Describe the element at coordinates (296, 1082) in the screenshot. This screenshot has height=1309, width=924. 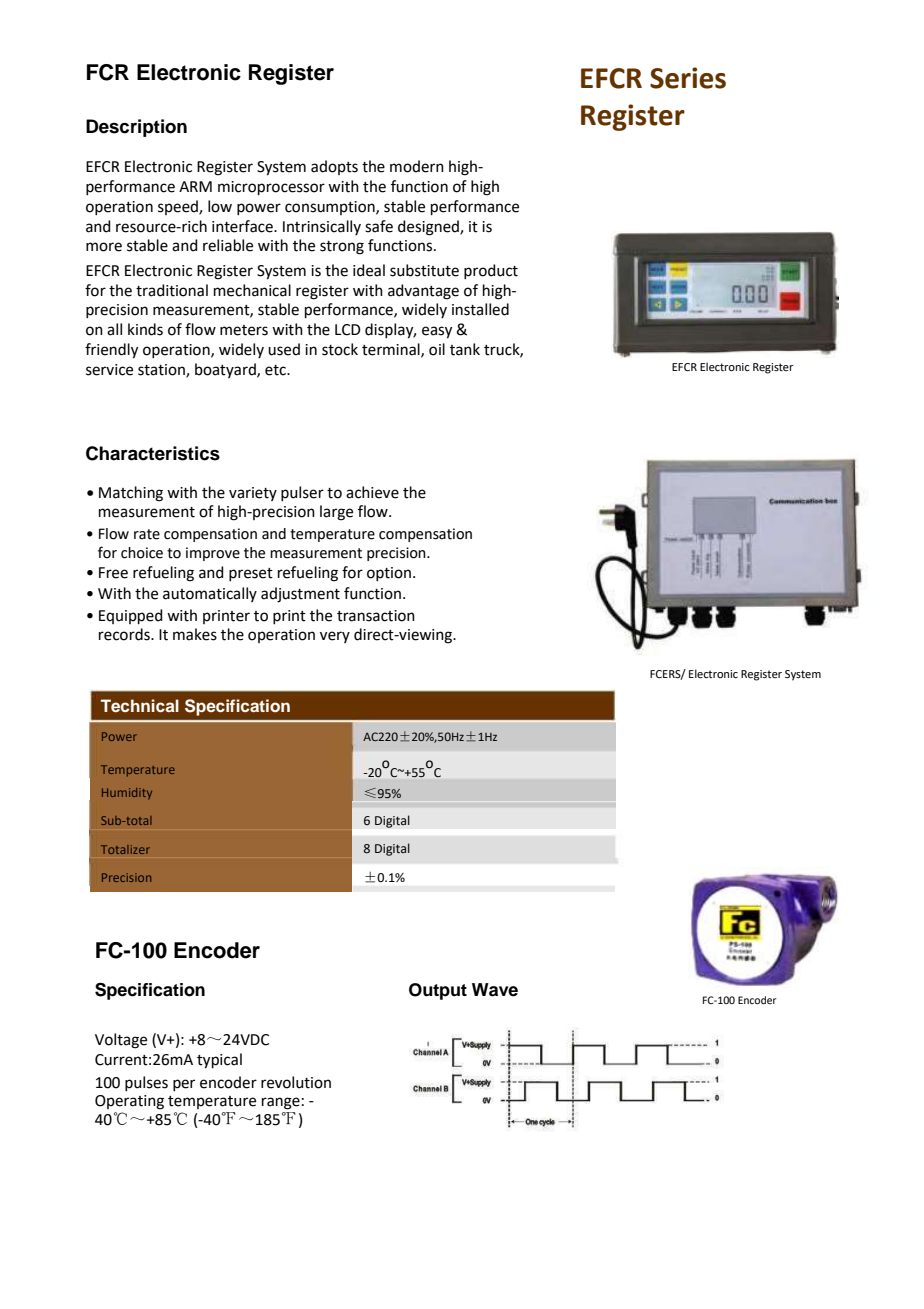
I see `revolution` at that location.
